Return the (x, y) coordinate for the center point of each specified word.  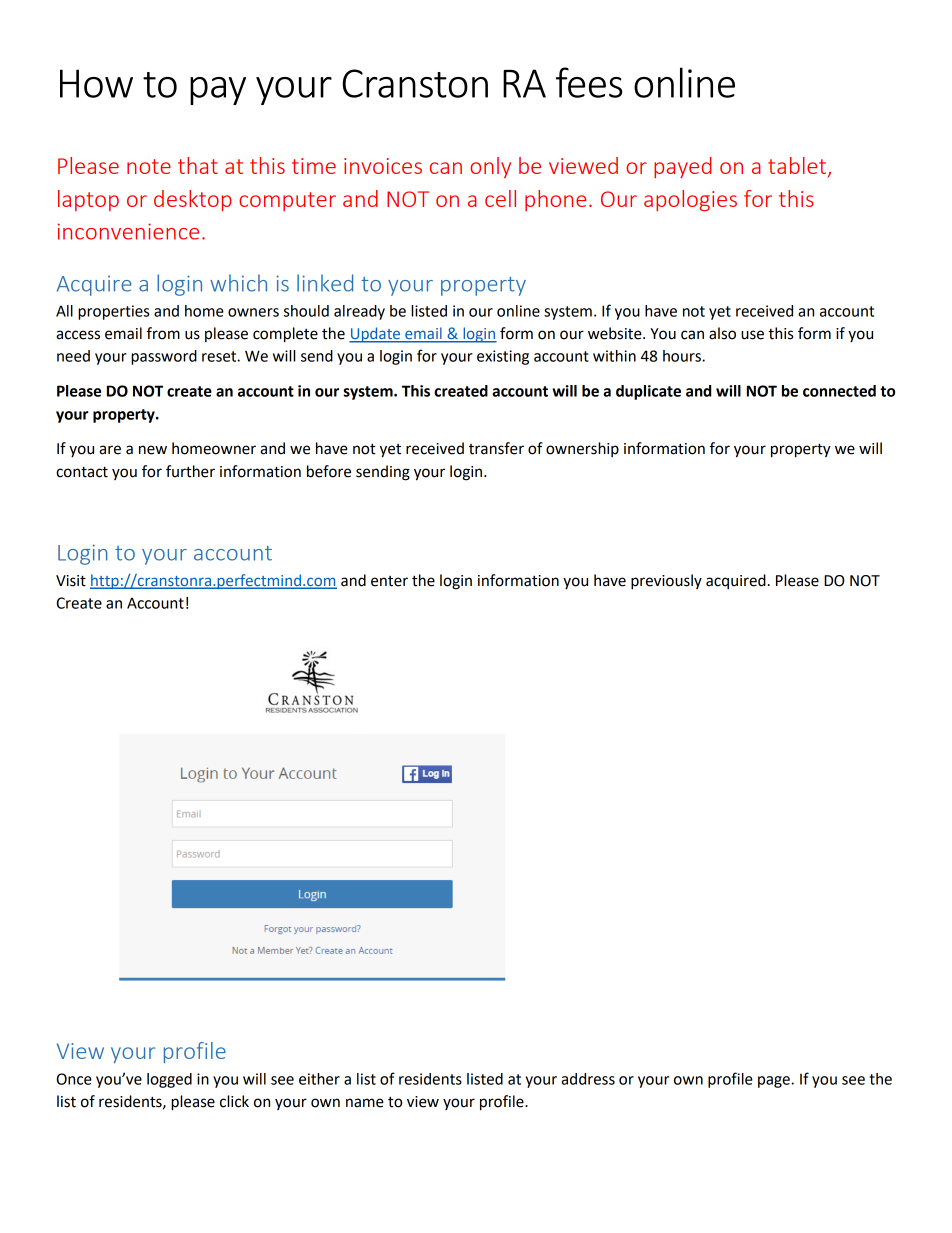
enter (389, 581)
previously (666, 582)
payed (683, 167)
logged (169, 1080)
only (490, 167)
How (96, 83)
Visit (71, 581)
